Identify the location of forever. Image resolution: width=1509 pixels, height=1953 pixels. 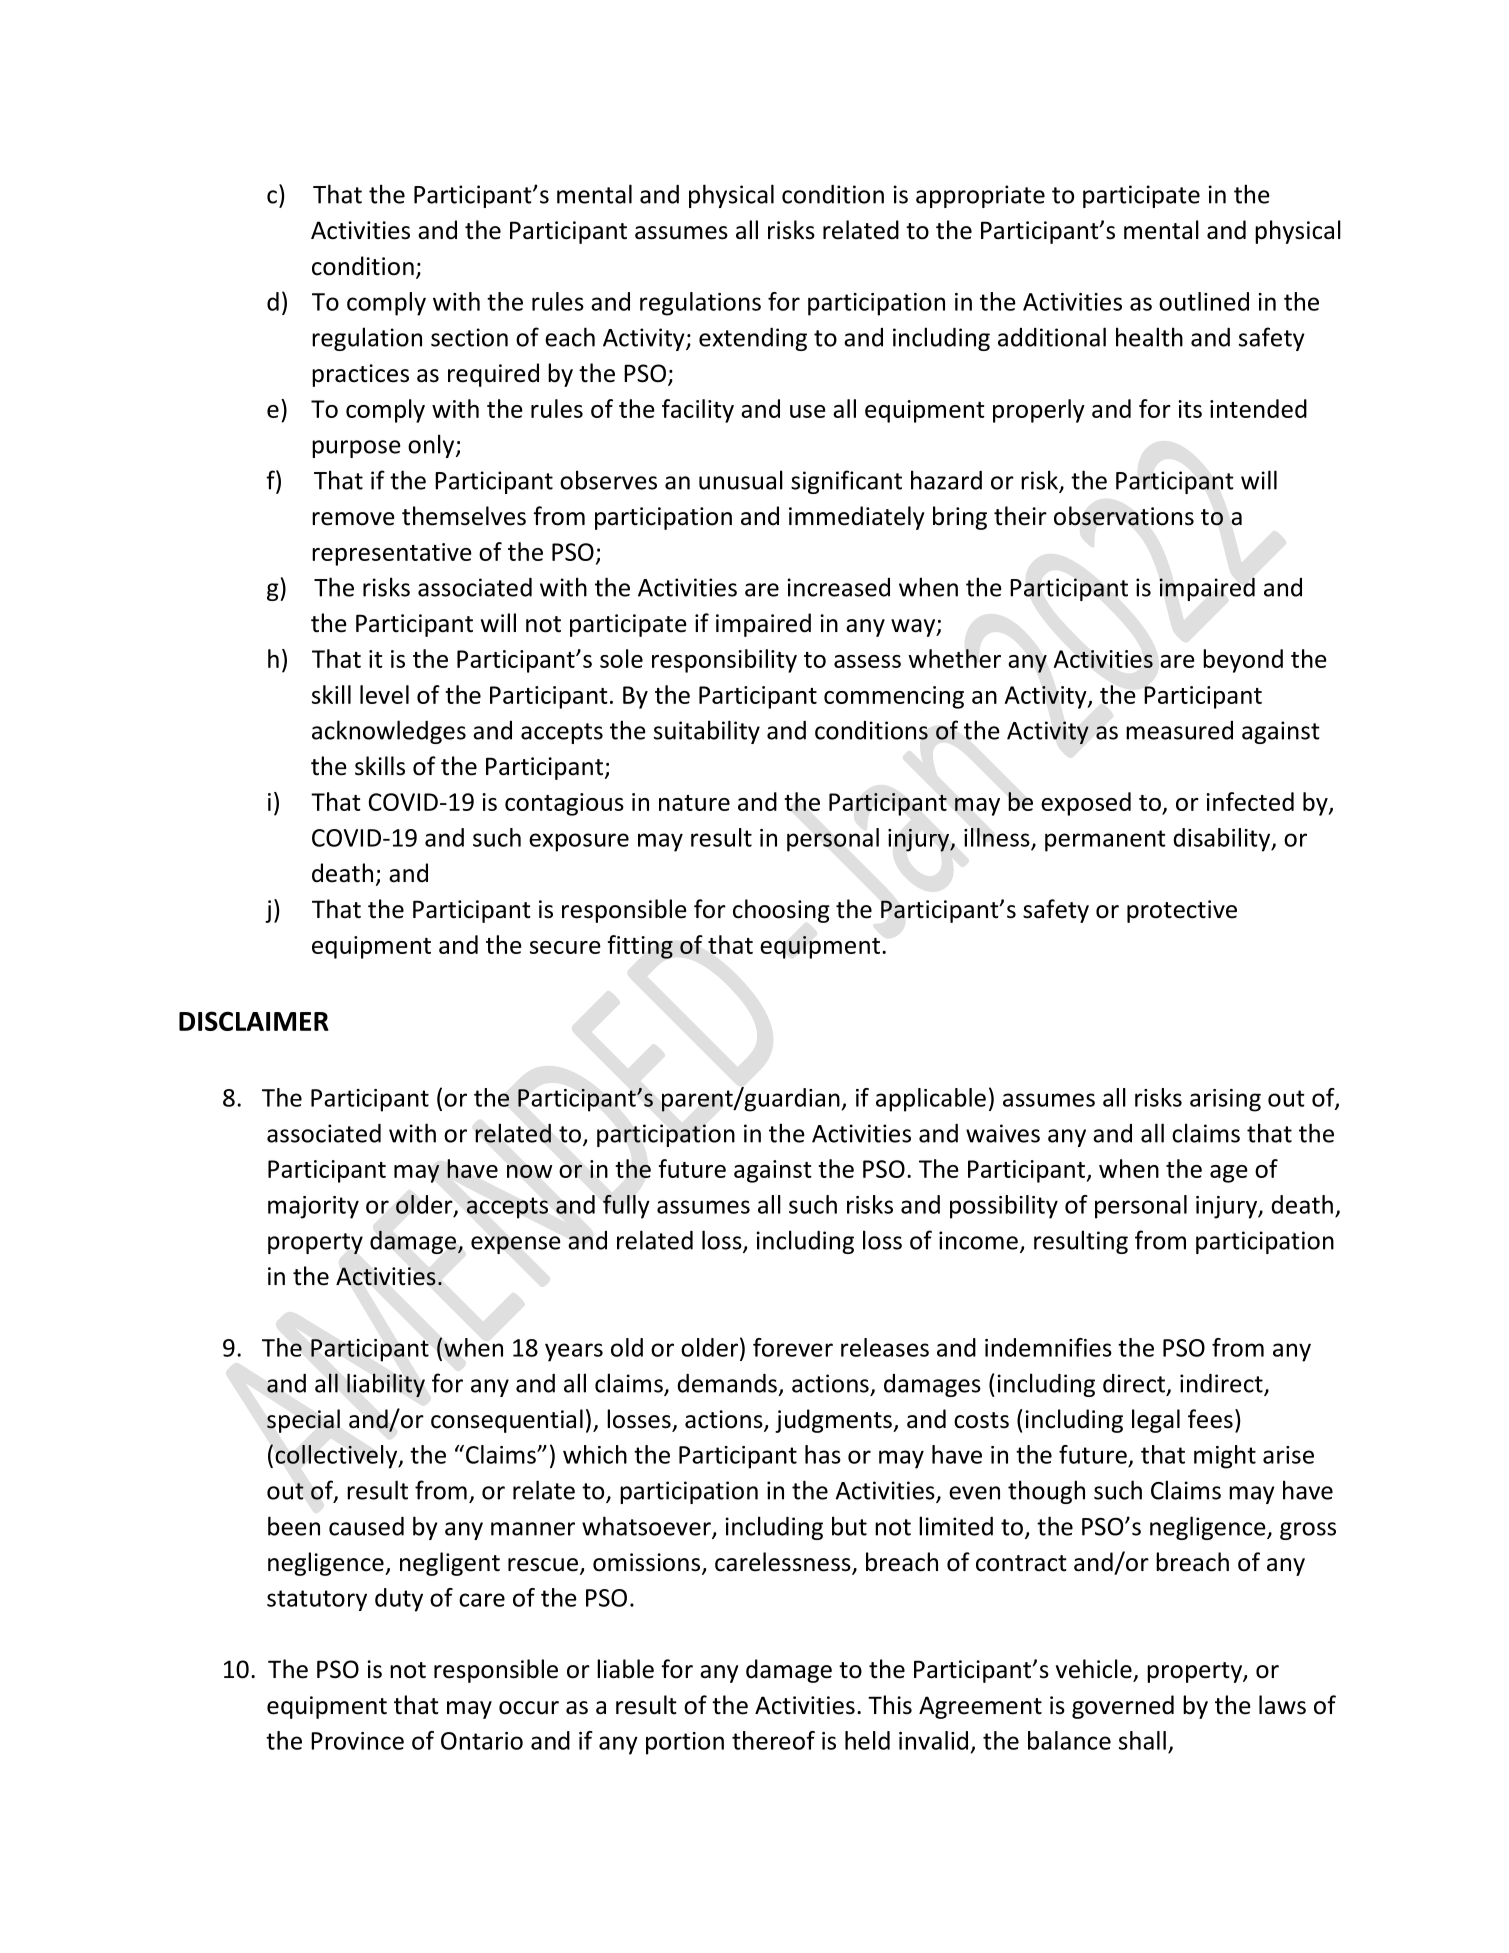
(793, 1347).
